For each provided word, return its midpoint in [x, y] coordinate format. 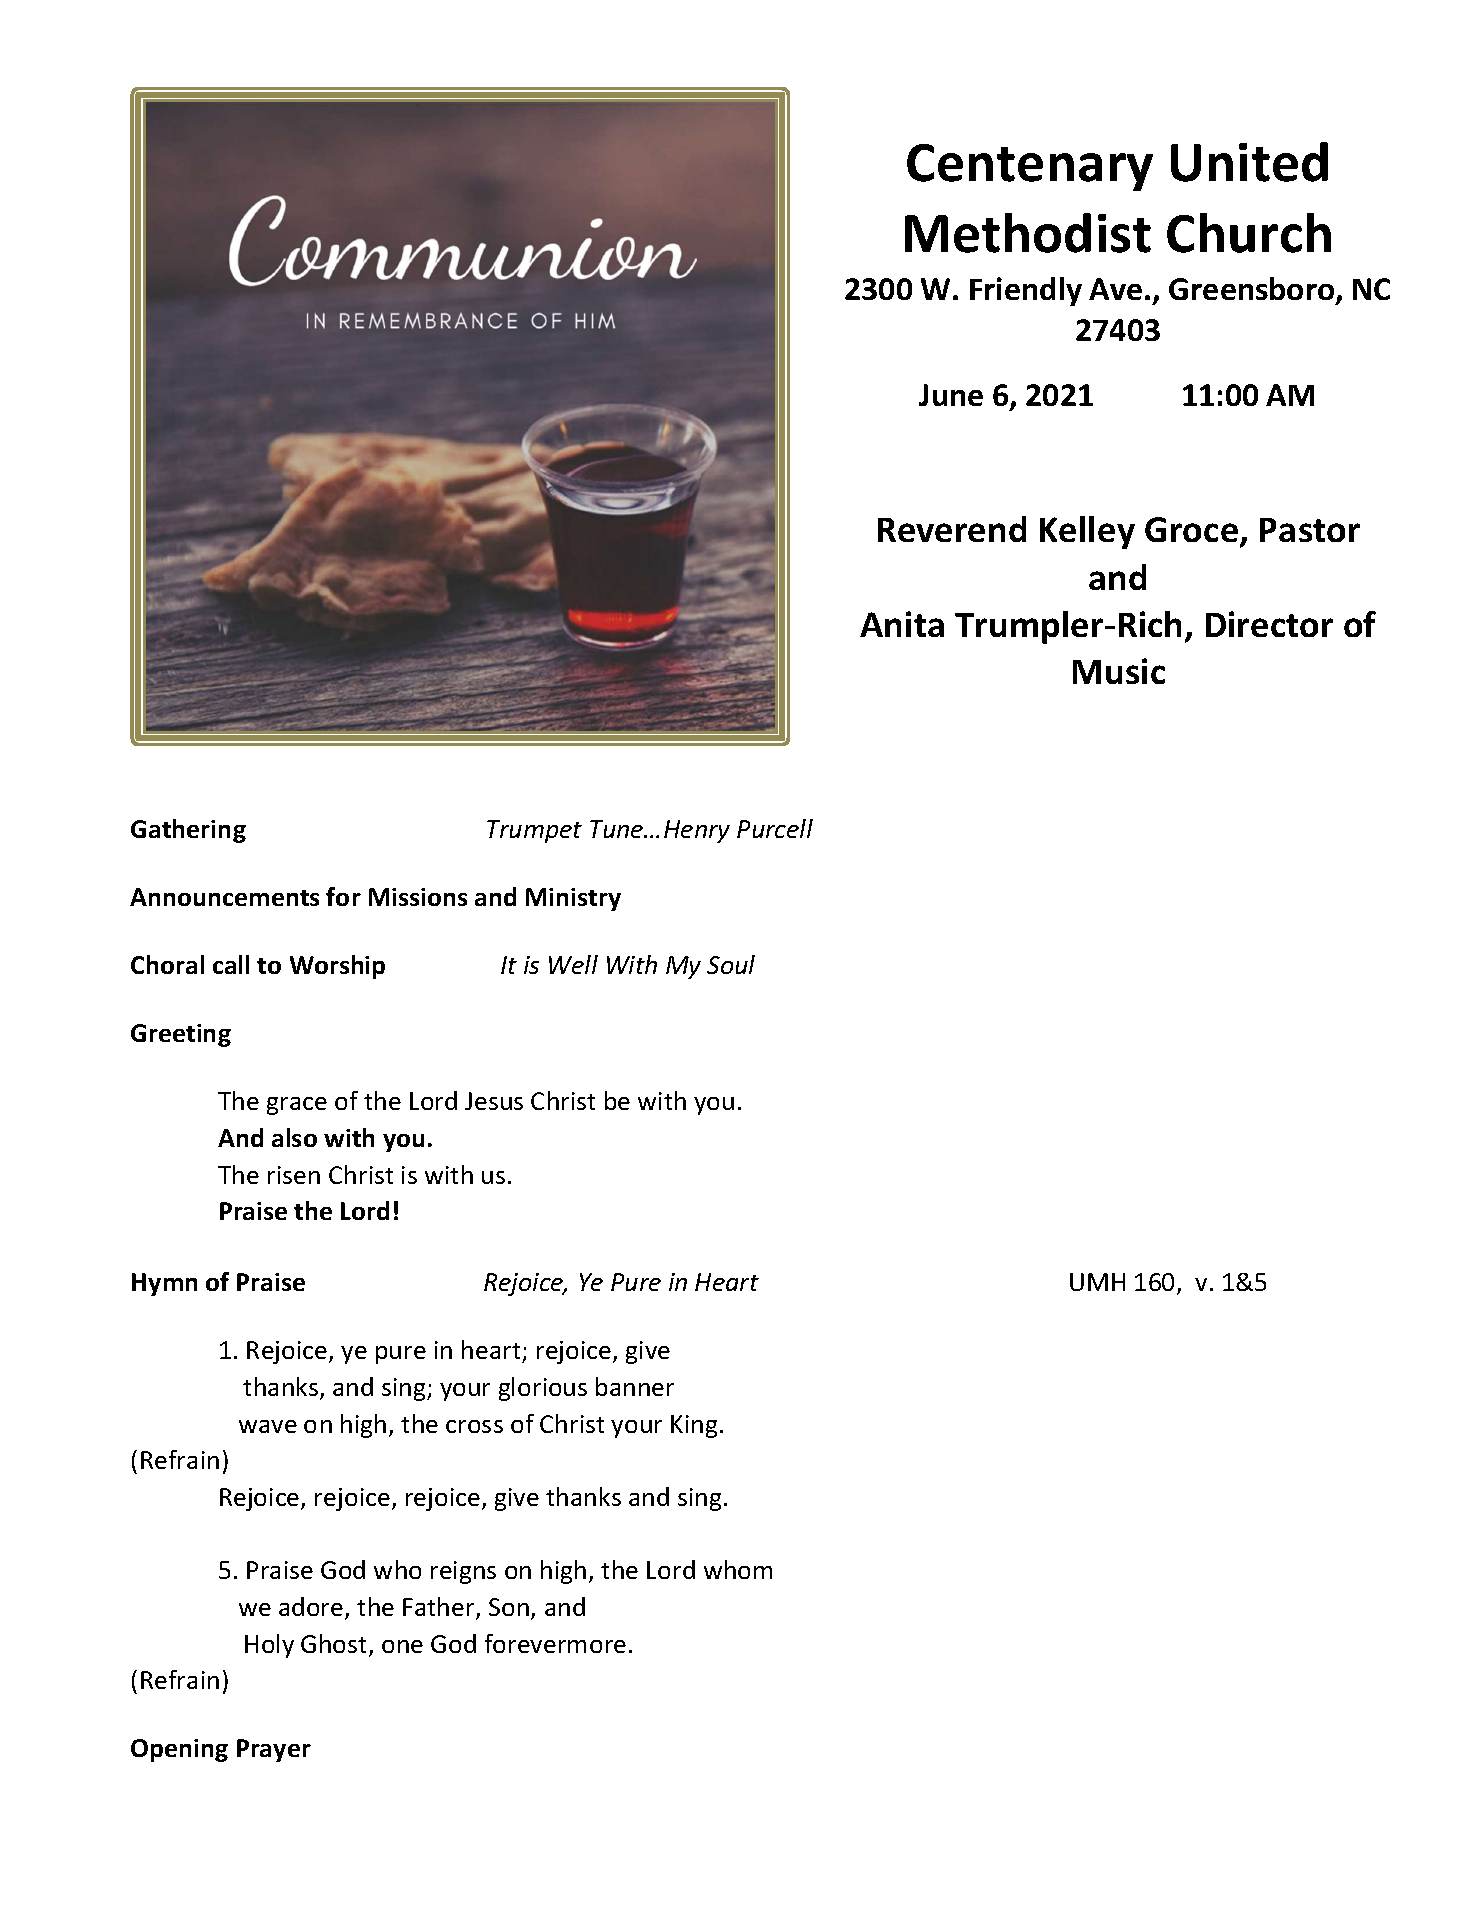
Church [1249, 233]
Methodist [1028, 233]
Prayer [274, 1750]
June [951, 395]
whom [738, 1569]
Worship [337, 967]
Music [1119, 671]
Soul [731, 964]
